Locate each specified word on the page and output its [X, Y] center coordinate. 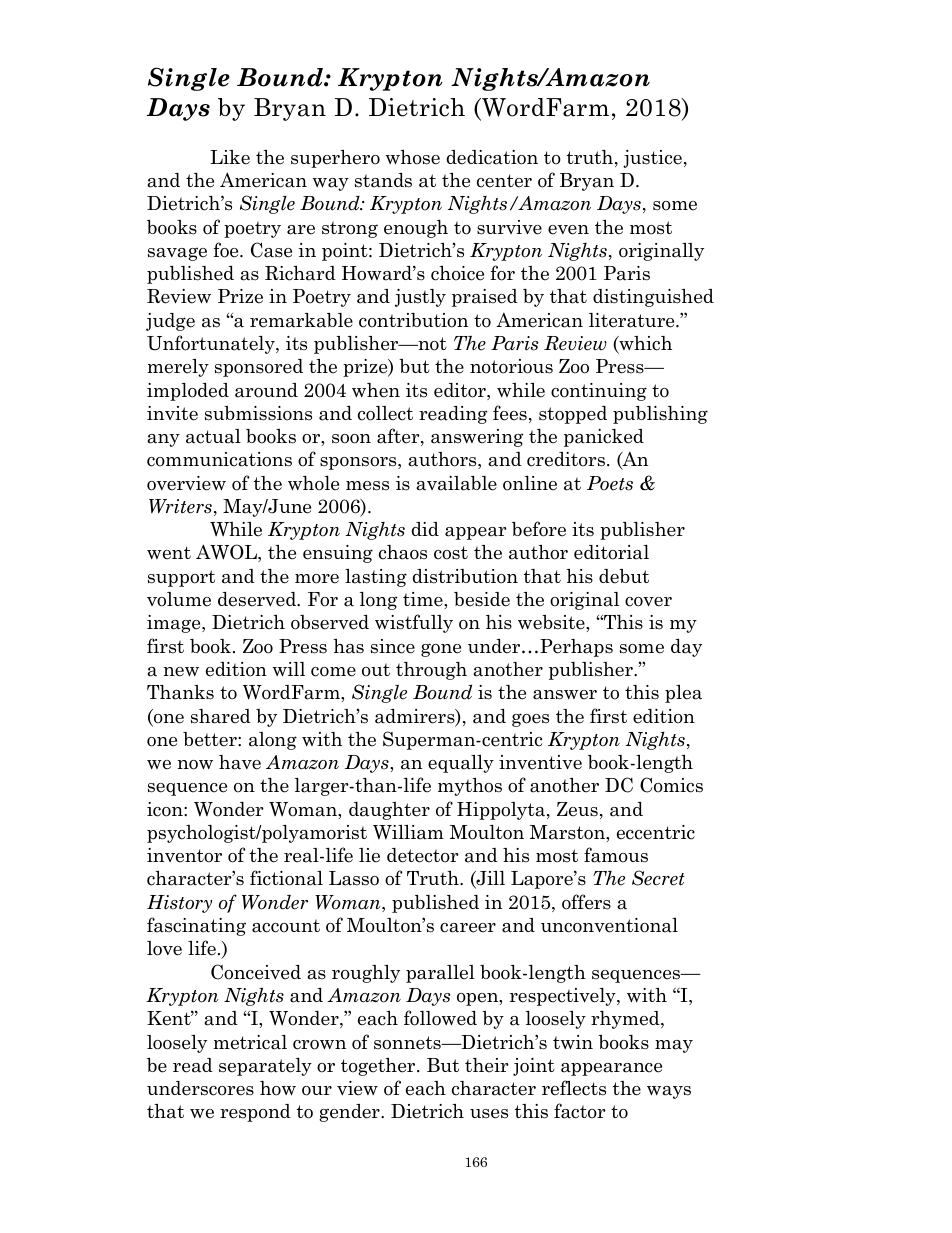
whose [413, 157]
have [240, 762]
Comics [671, 785]
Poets [610, 483]
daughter [389, 811]
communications [219, 459]
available [456, 483]
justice [654, 159]
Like [230, 157]
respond [255, 1113]
